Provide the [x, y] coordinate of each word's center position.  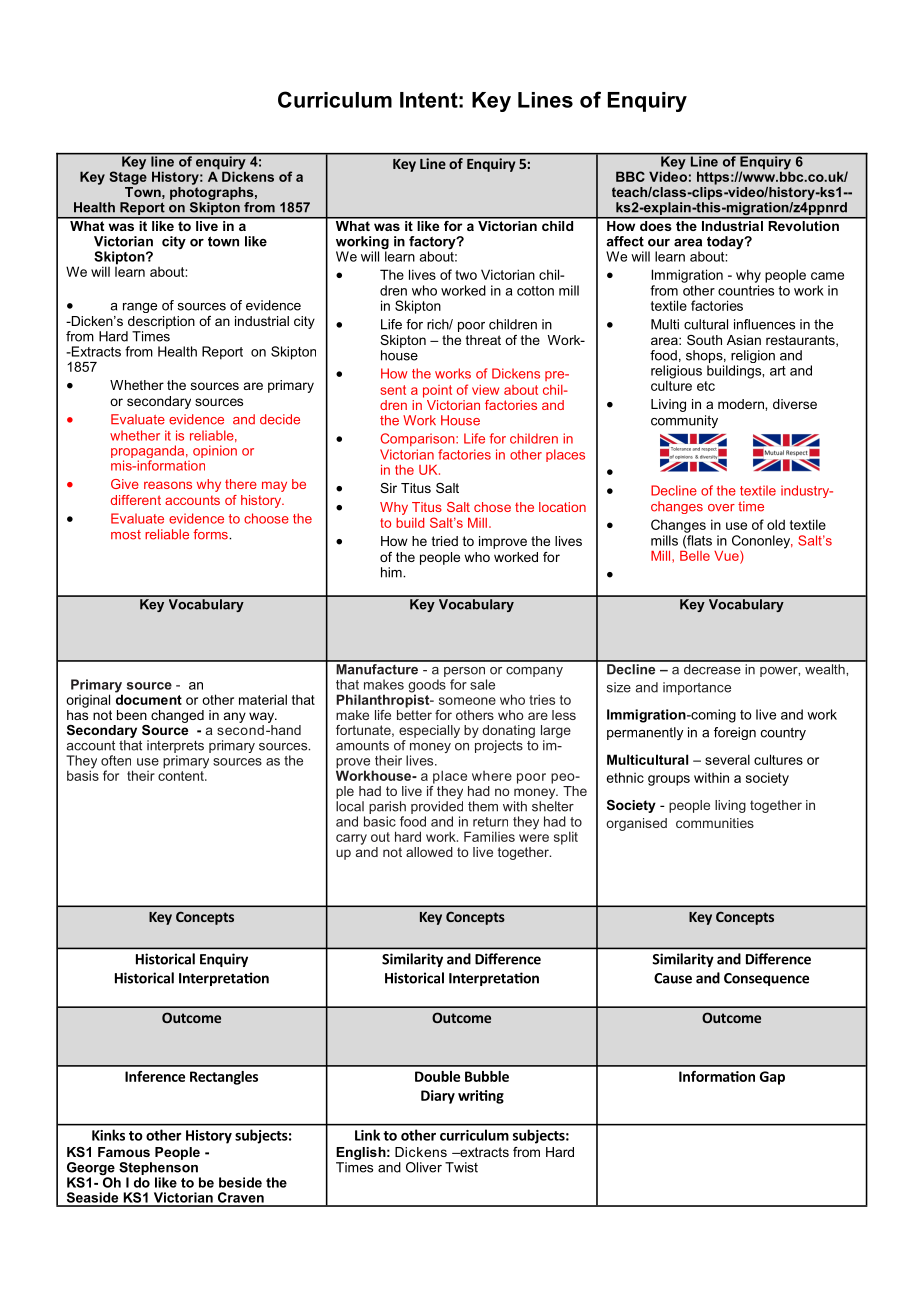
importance [697, 688]
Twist [461, 1167]
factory [433, 244]
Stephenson [158, 1167]
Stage [128, 177]
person [464, 672]
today [726, 242]
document [148, 698]
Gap [772, 1078]
